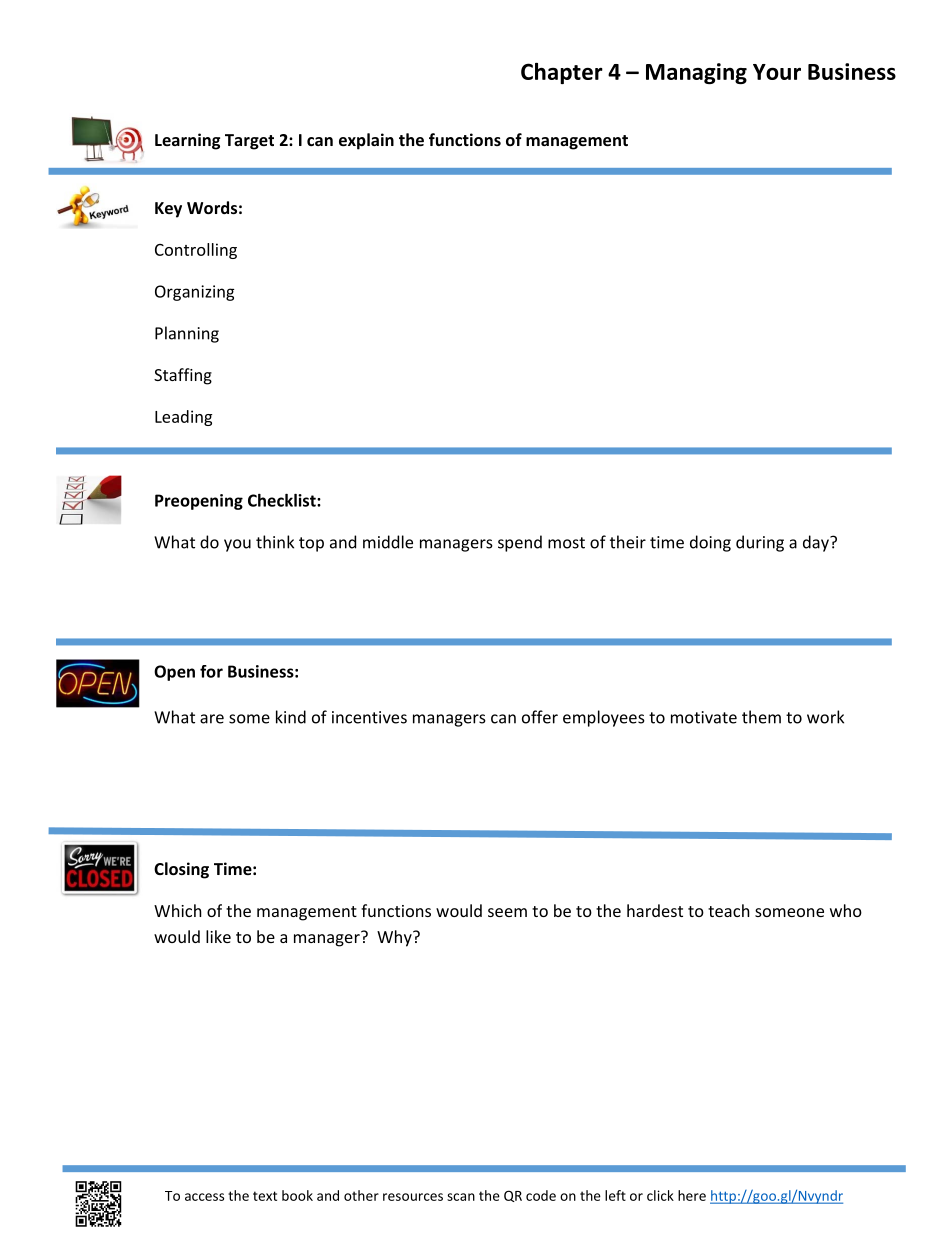 This document has height=1233, width=952. I want to click on for, so click(211, 671).
